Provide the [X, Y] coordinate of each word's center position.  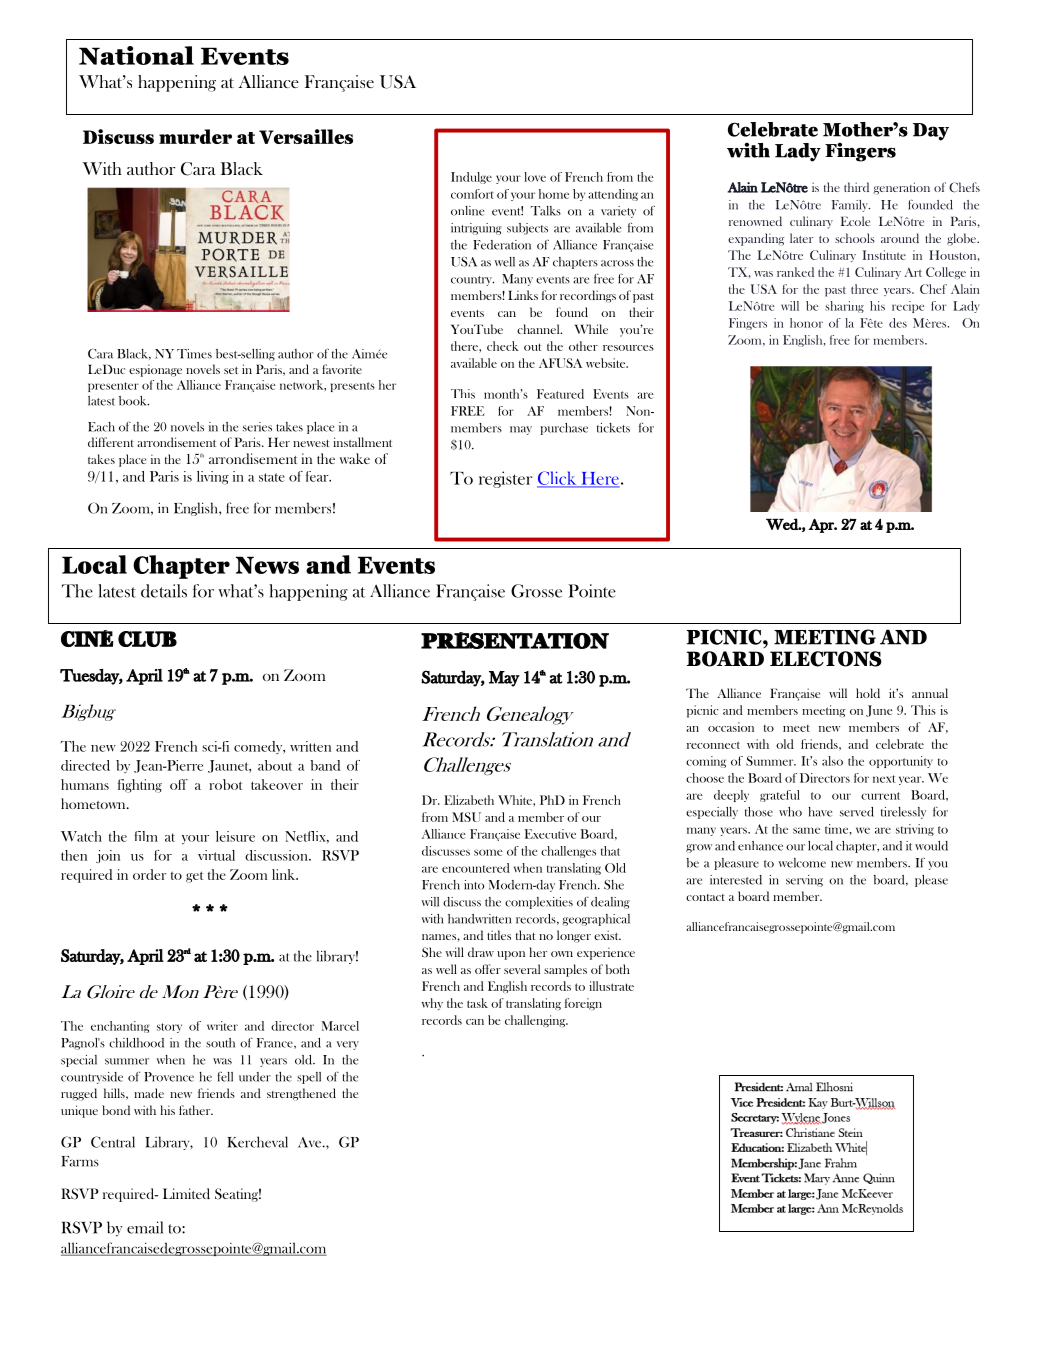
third [856, 187]
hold [868, 693]
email [145, 1227]
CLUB [147, 639]
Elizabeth [469, 800]
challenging [536, 1021]
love [535, 177]
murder [195, 136]
